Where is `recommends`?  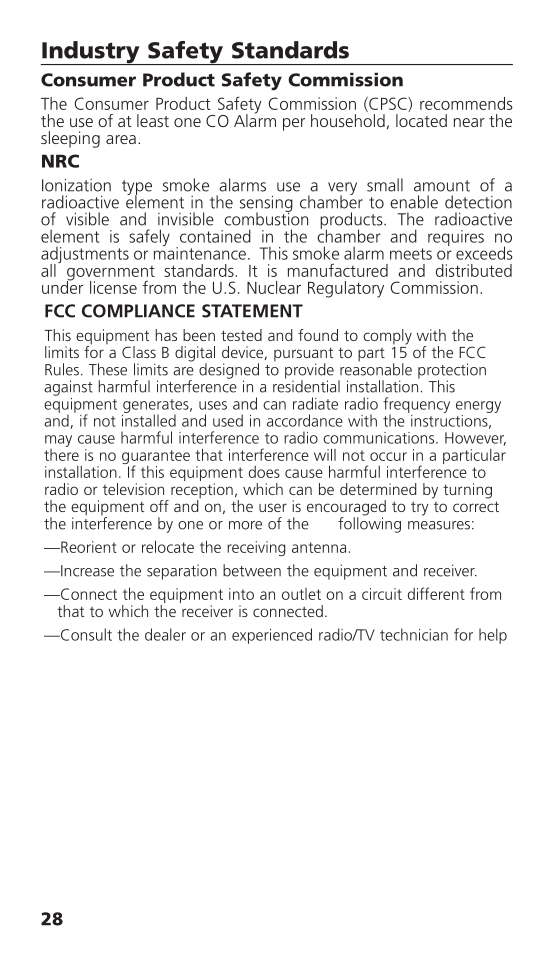 recommends is located at coordinates (466, 103).
